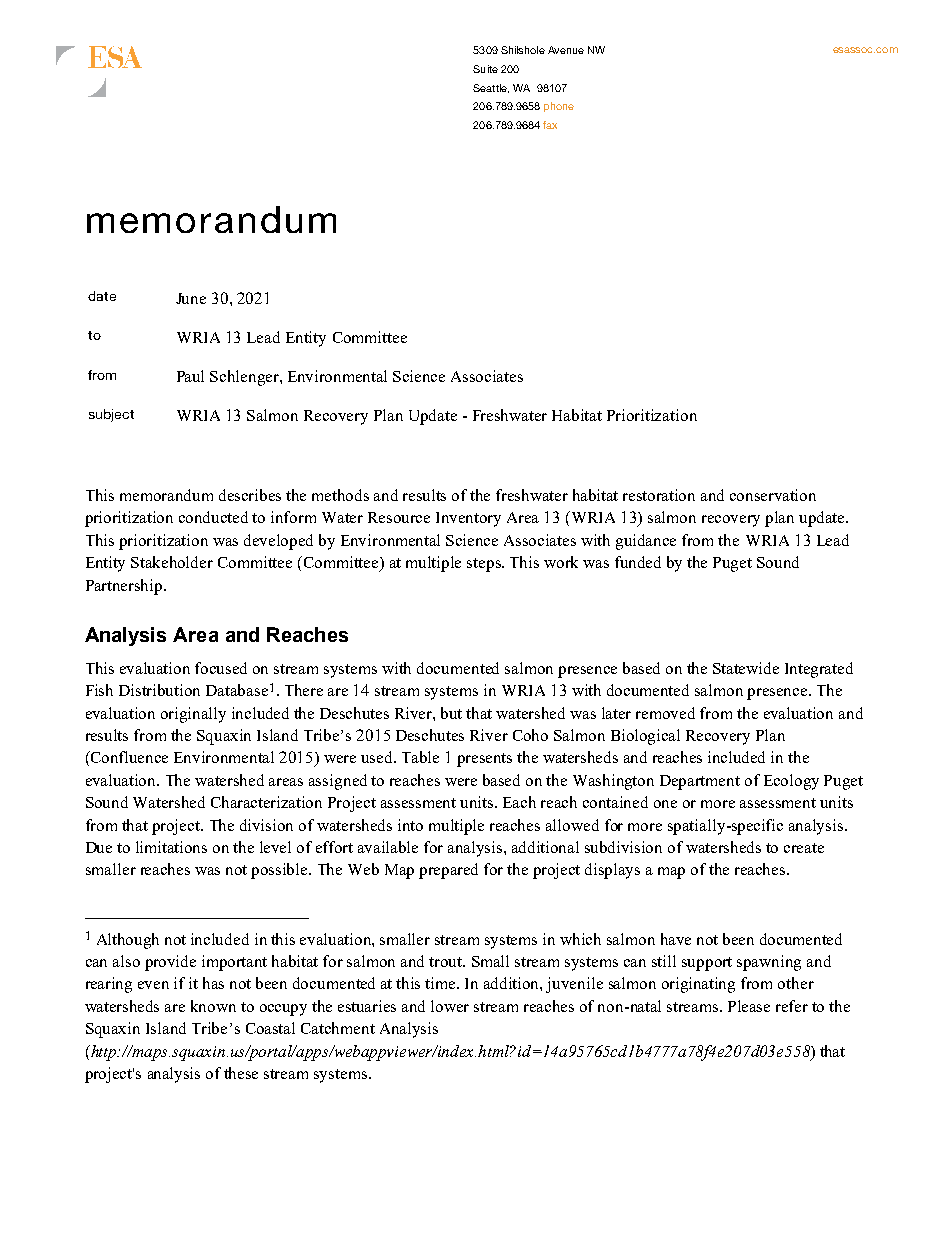 The image size is (952, 1233). Describe the element at coordinates (171, 847) in the document. I see `limitations` at that location.
